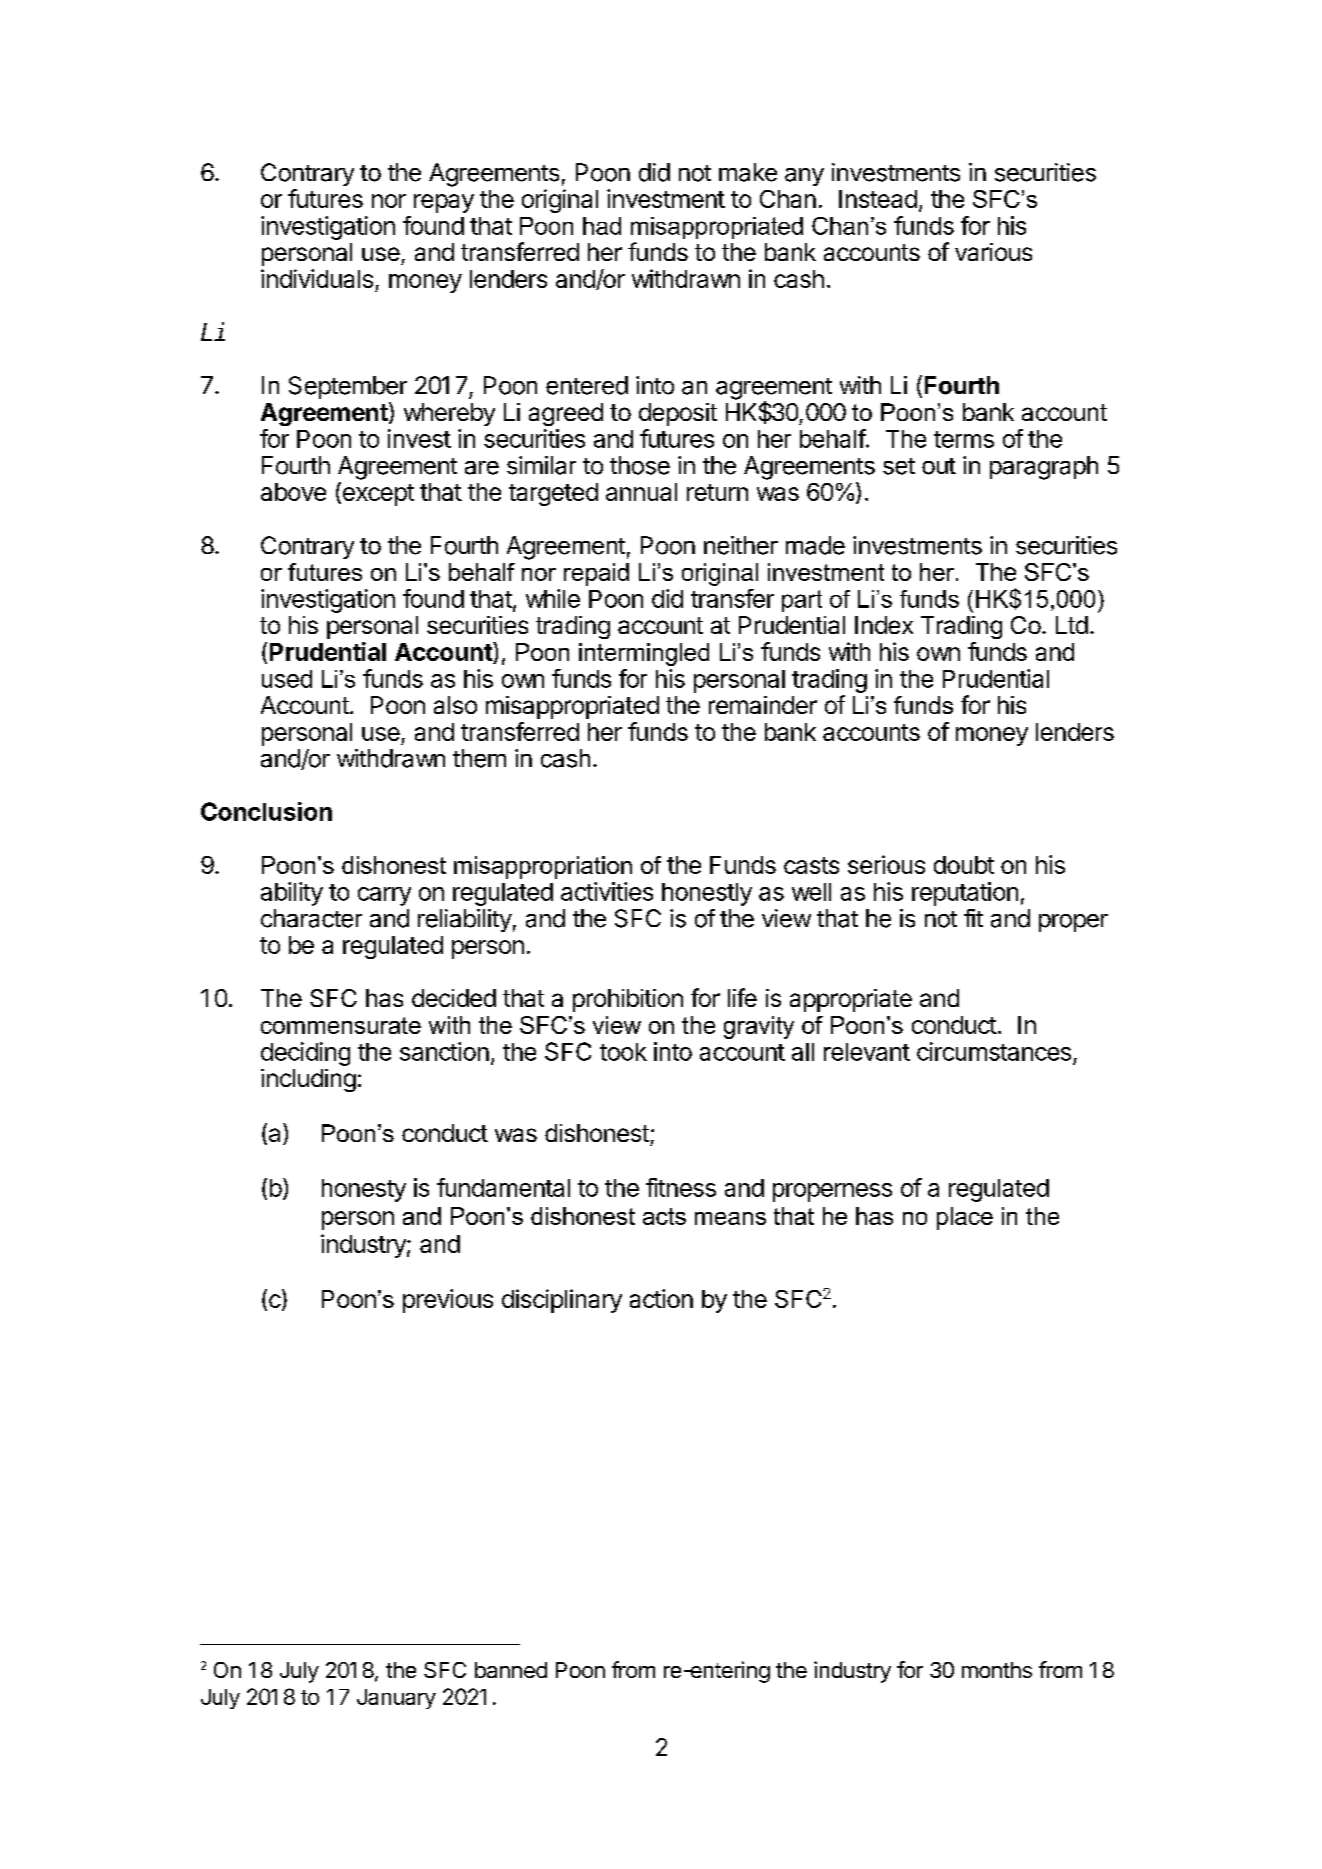 Image resolution: width=1322 pixels, height=1869 pixels. Describe the element at coordinates (997, 1670) in the screenshot. I see `months` at that location.
